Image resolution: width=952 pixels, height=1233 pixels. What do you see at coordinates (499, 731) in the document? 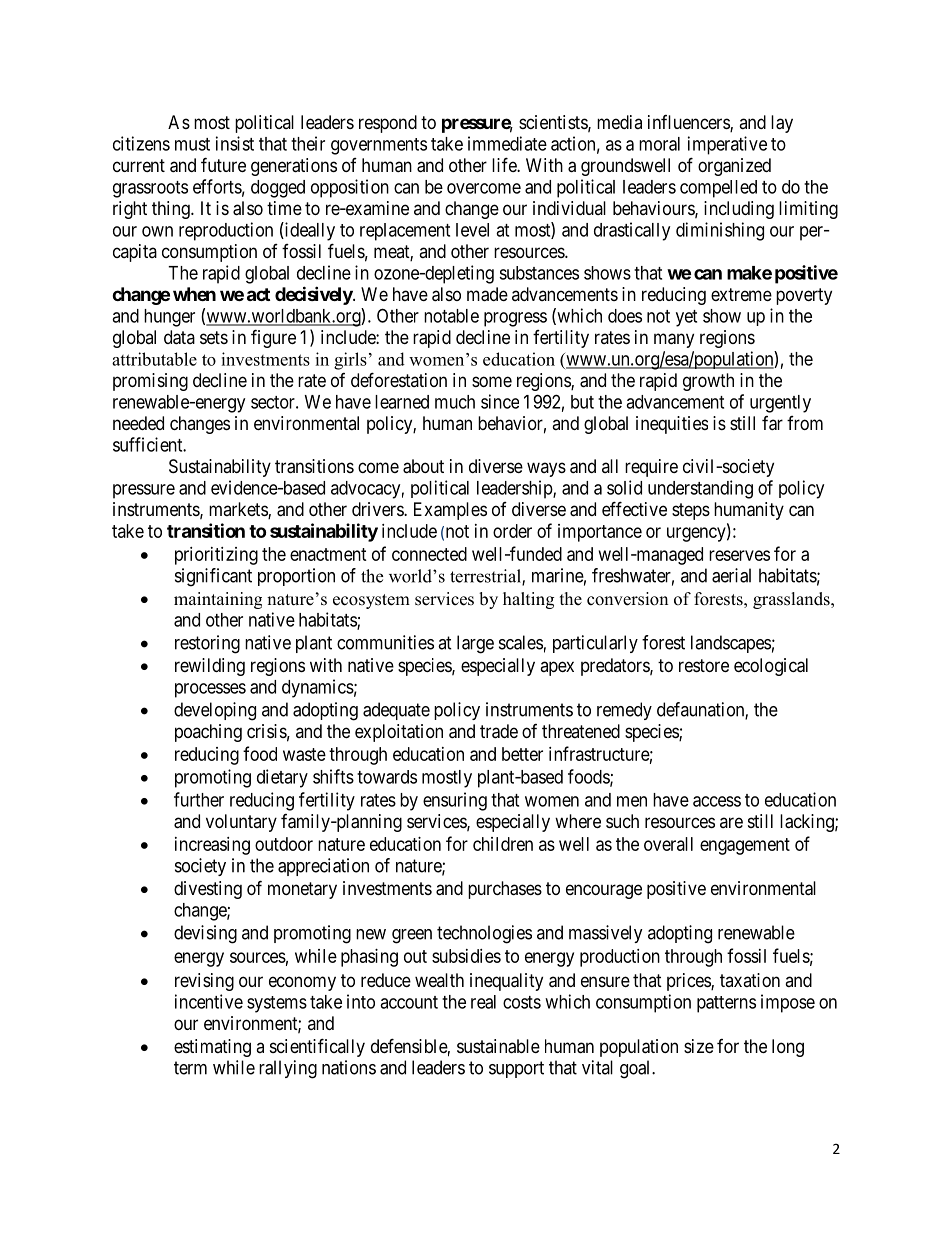
I see `trade` at bounding box center [499, 731].
